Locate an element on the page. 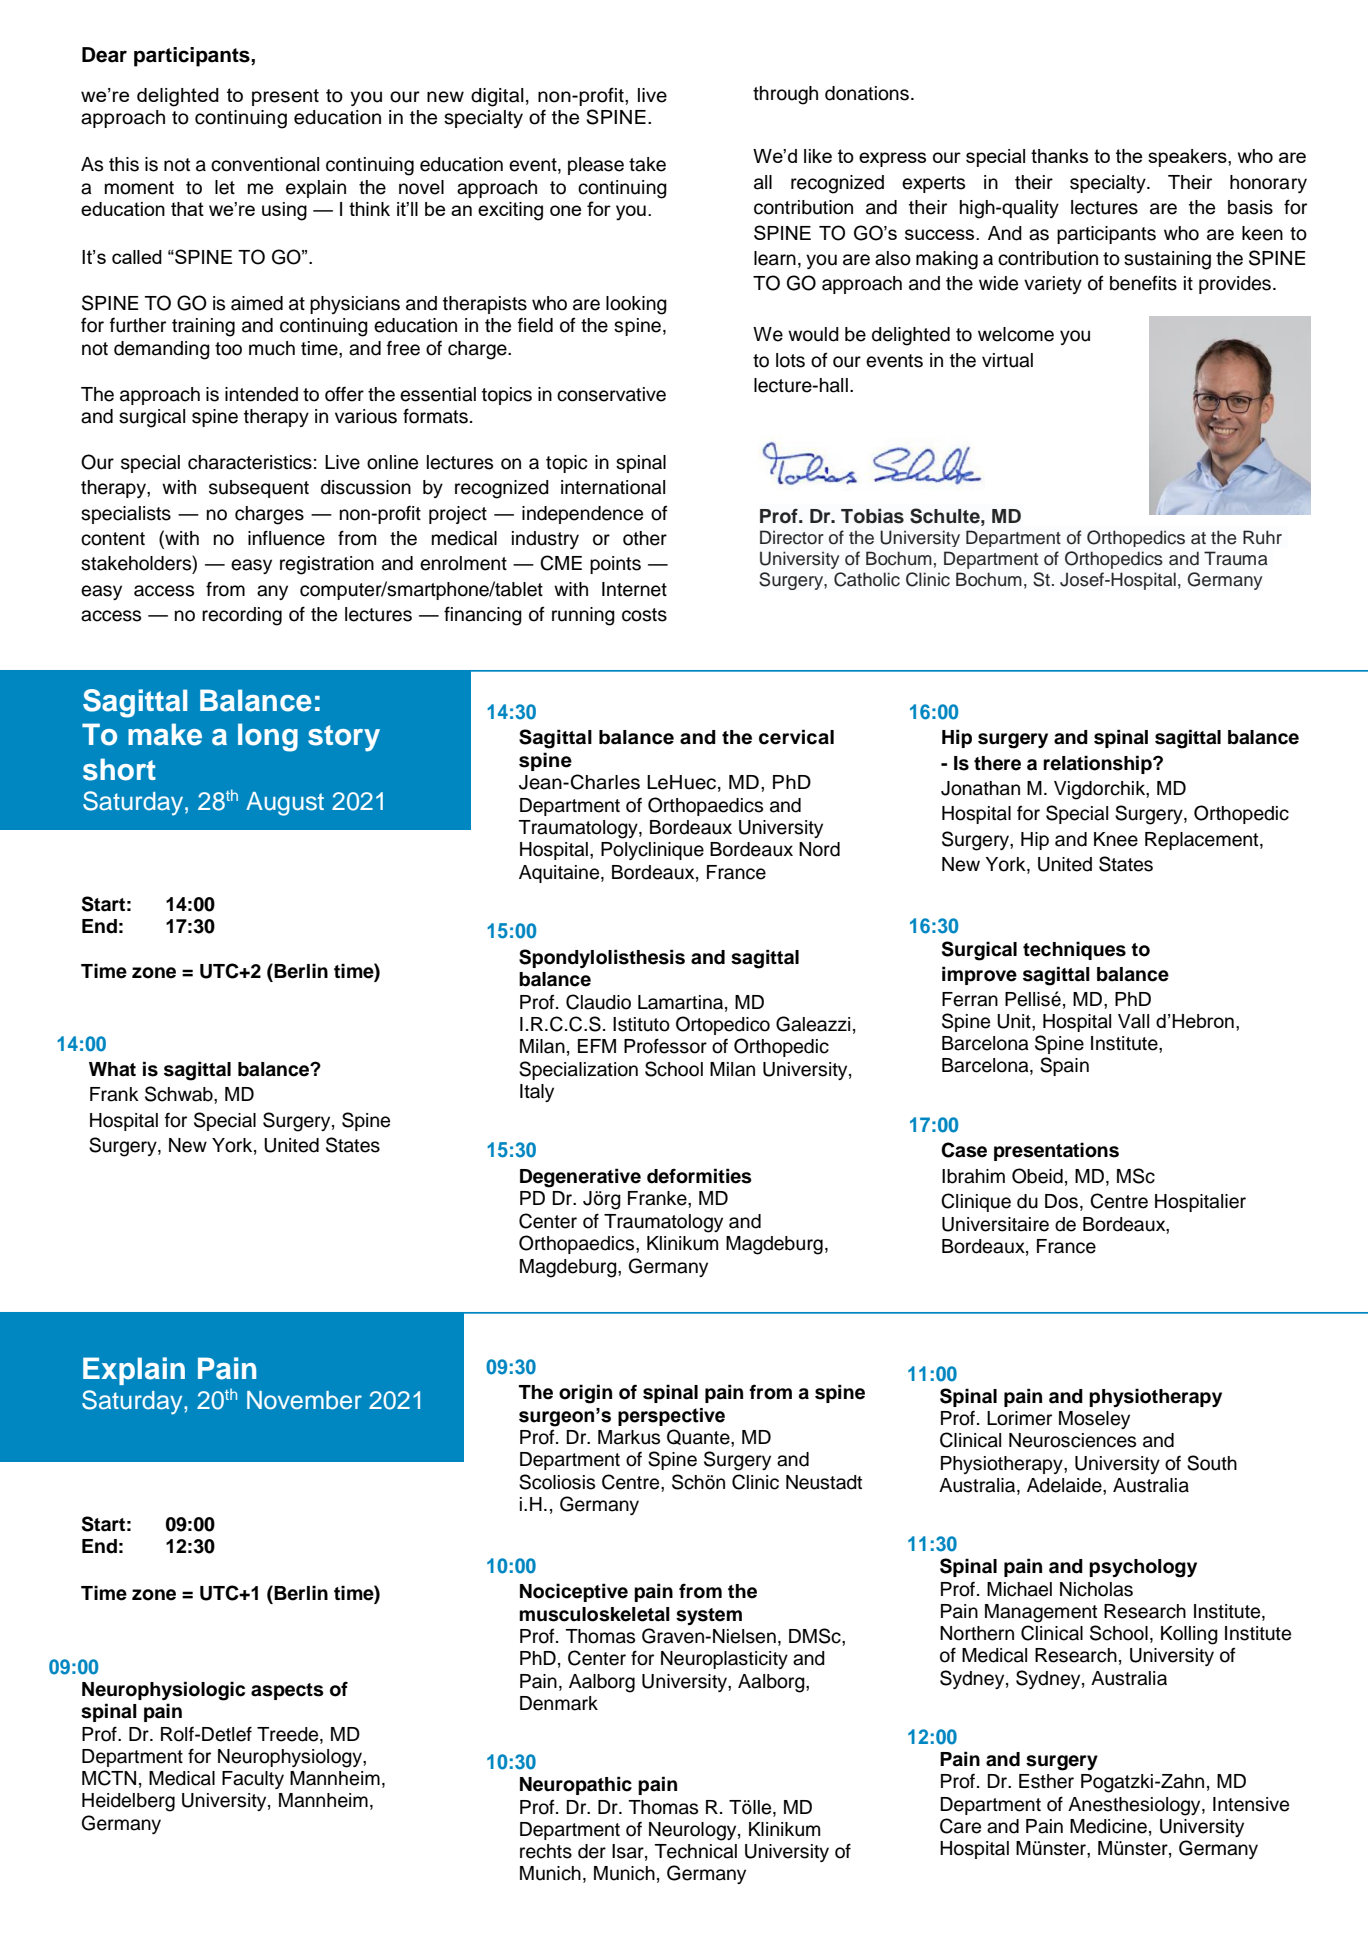 This page has width=1368, height=1934. Schwab is located at coordinates (180, 1094).
